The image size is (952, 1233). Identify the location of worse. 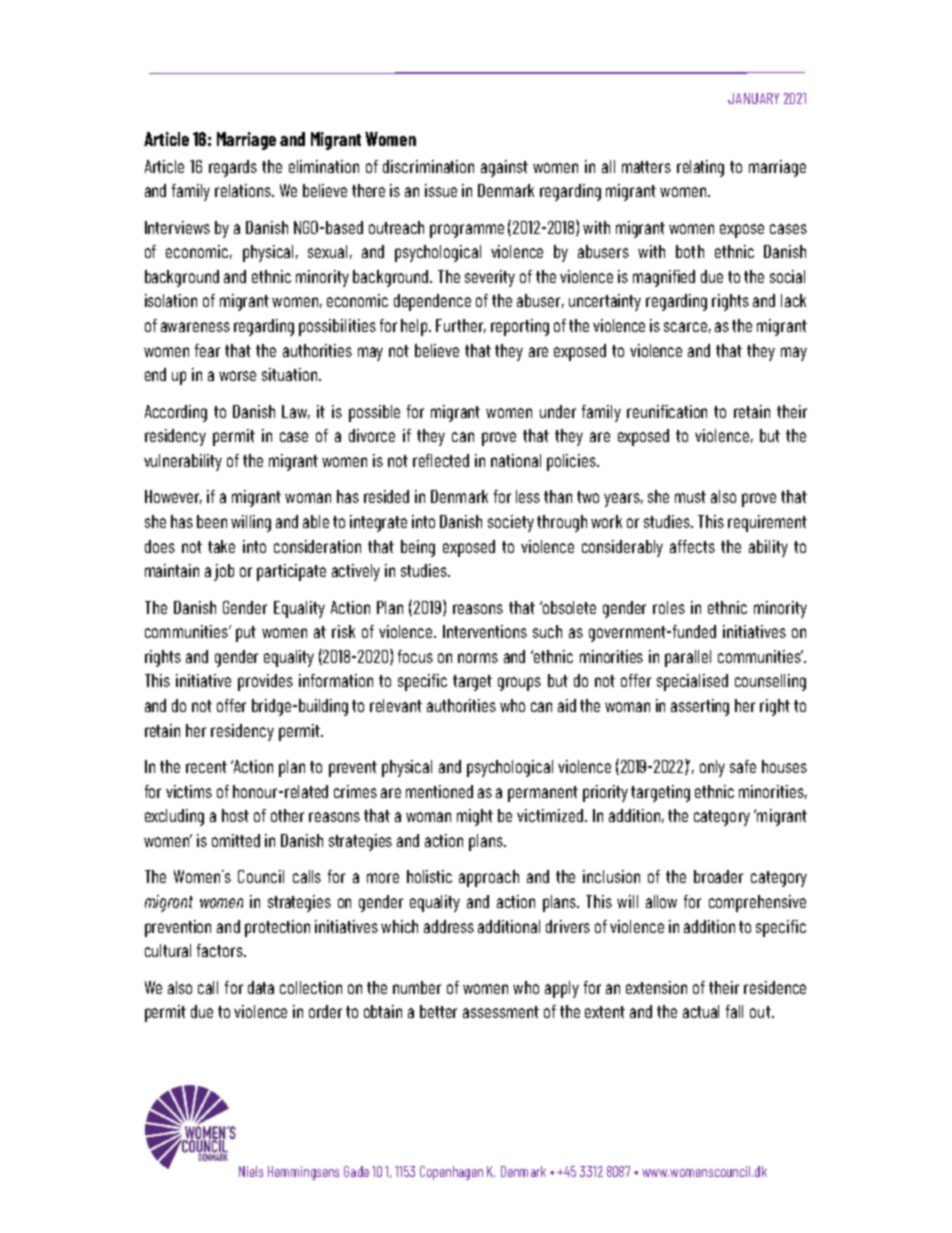
(237, 376).
